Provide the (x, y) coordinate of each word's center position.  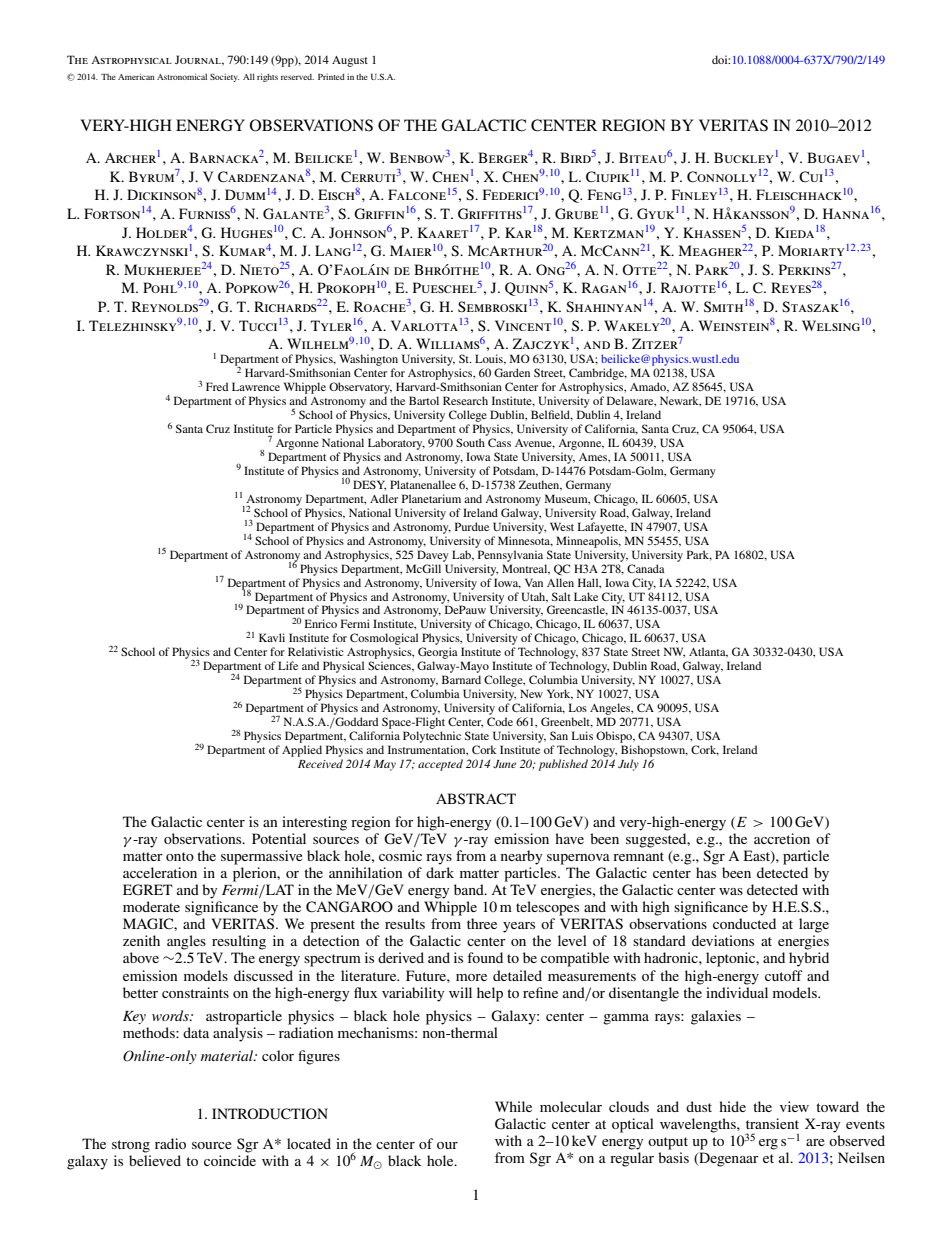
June (504, 764)
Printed (331, 76)
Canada (646, 568)
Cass (499, 442)
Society (224, 77)
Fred (217, 386)
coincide (230, 1160)
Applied (302, 751)
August (350, 61)
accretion (782, 838)
